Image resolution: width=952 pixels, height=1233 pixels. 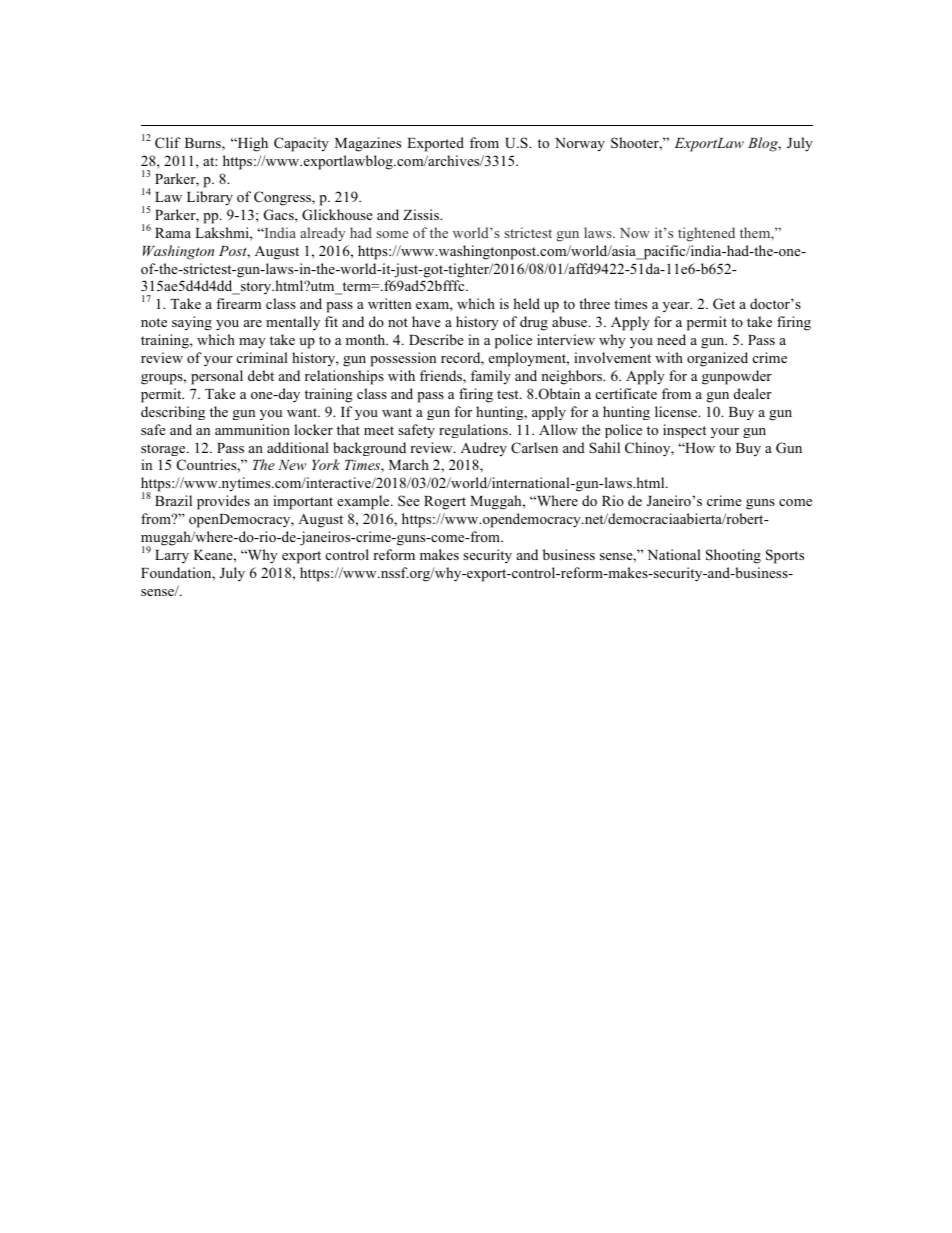 What do you see at coordinates (368, 144) in the document?
I see `Magazines` at bounding box center [368, 144].
